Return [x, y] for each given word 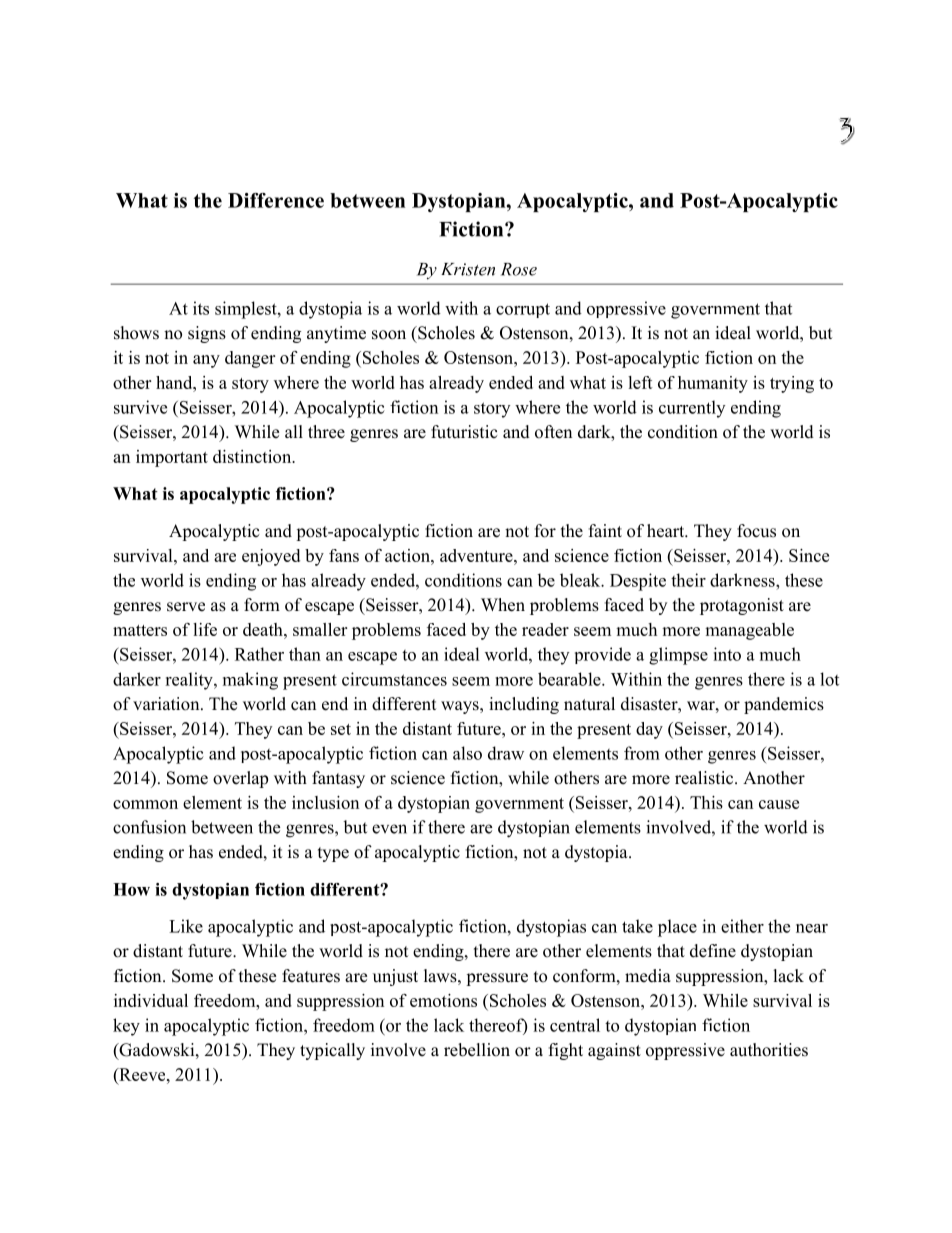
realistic [705, 778]
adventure [477, 555]
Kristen [468, 269]
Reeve [142, 1074]
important [172, 458]
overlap [240, 779]
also [467, 753]
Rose [519, 269]
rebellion [477, 1050]
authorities [769, 1050]
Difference [276, 200]
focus [756, 531]
